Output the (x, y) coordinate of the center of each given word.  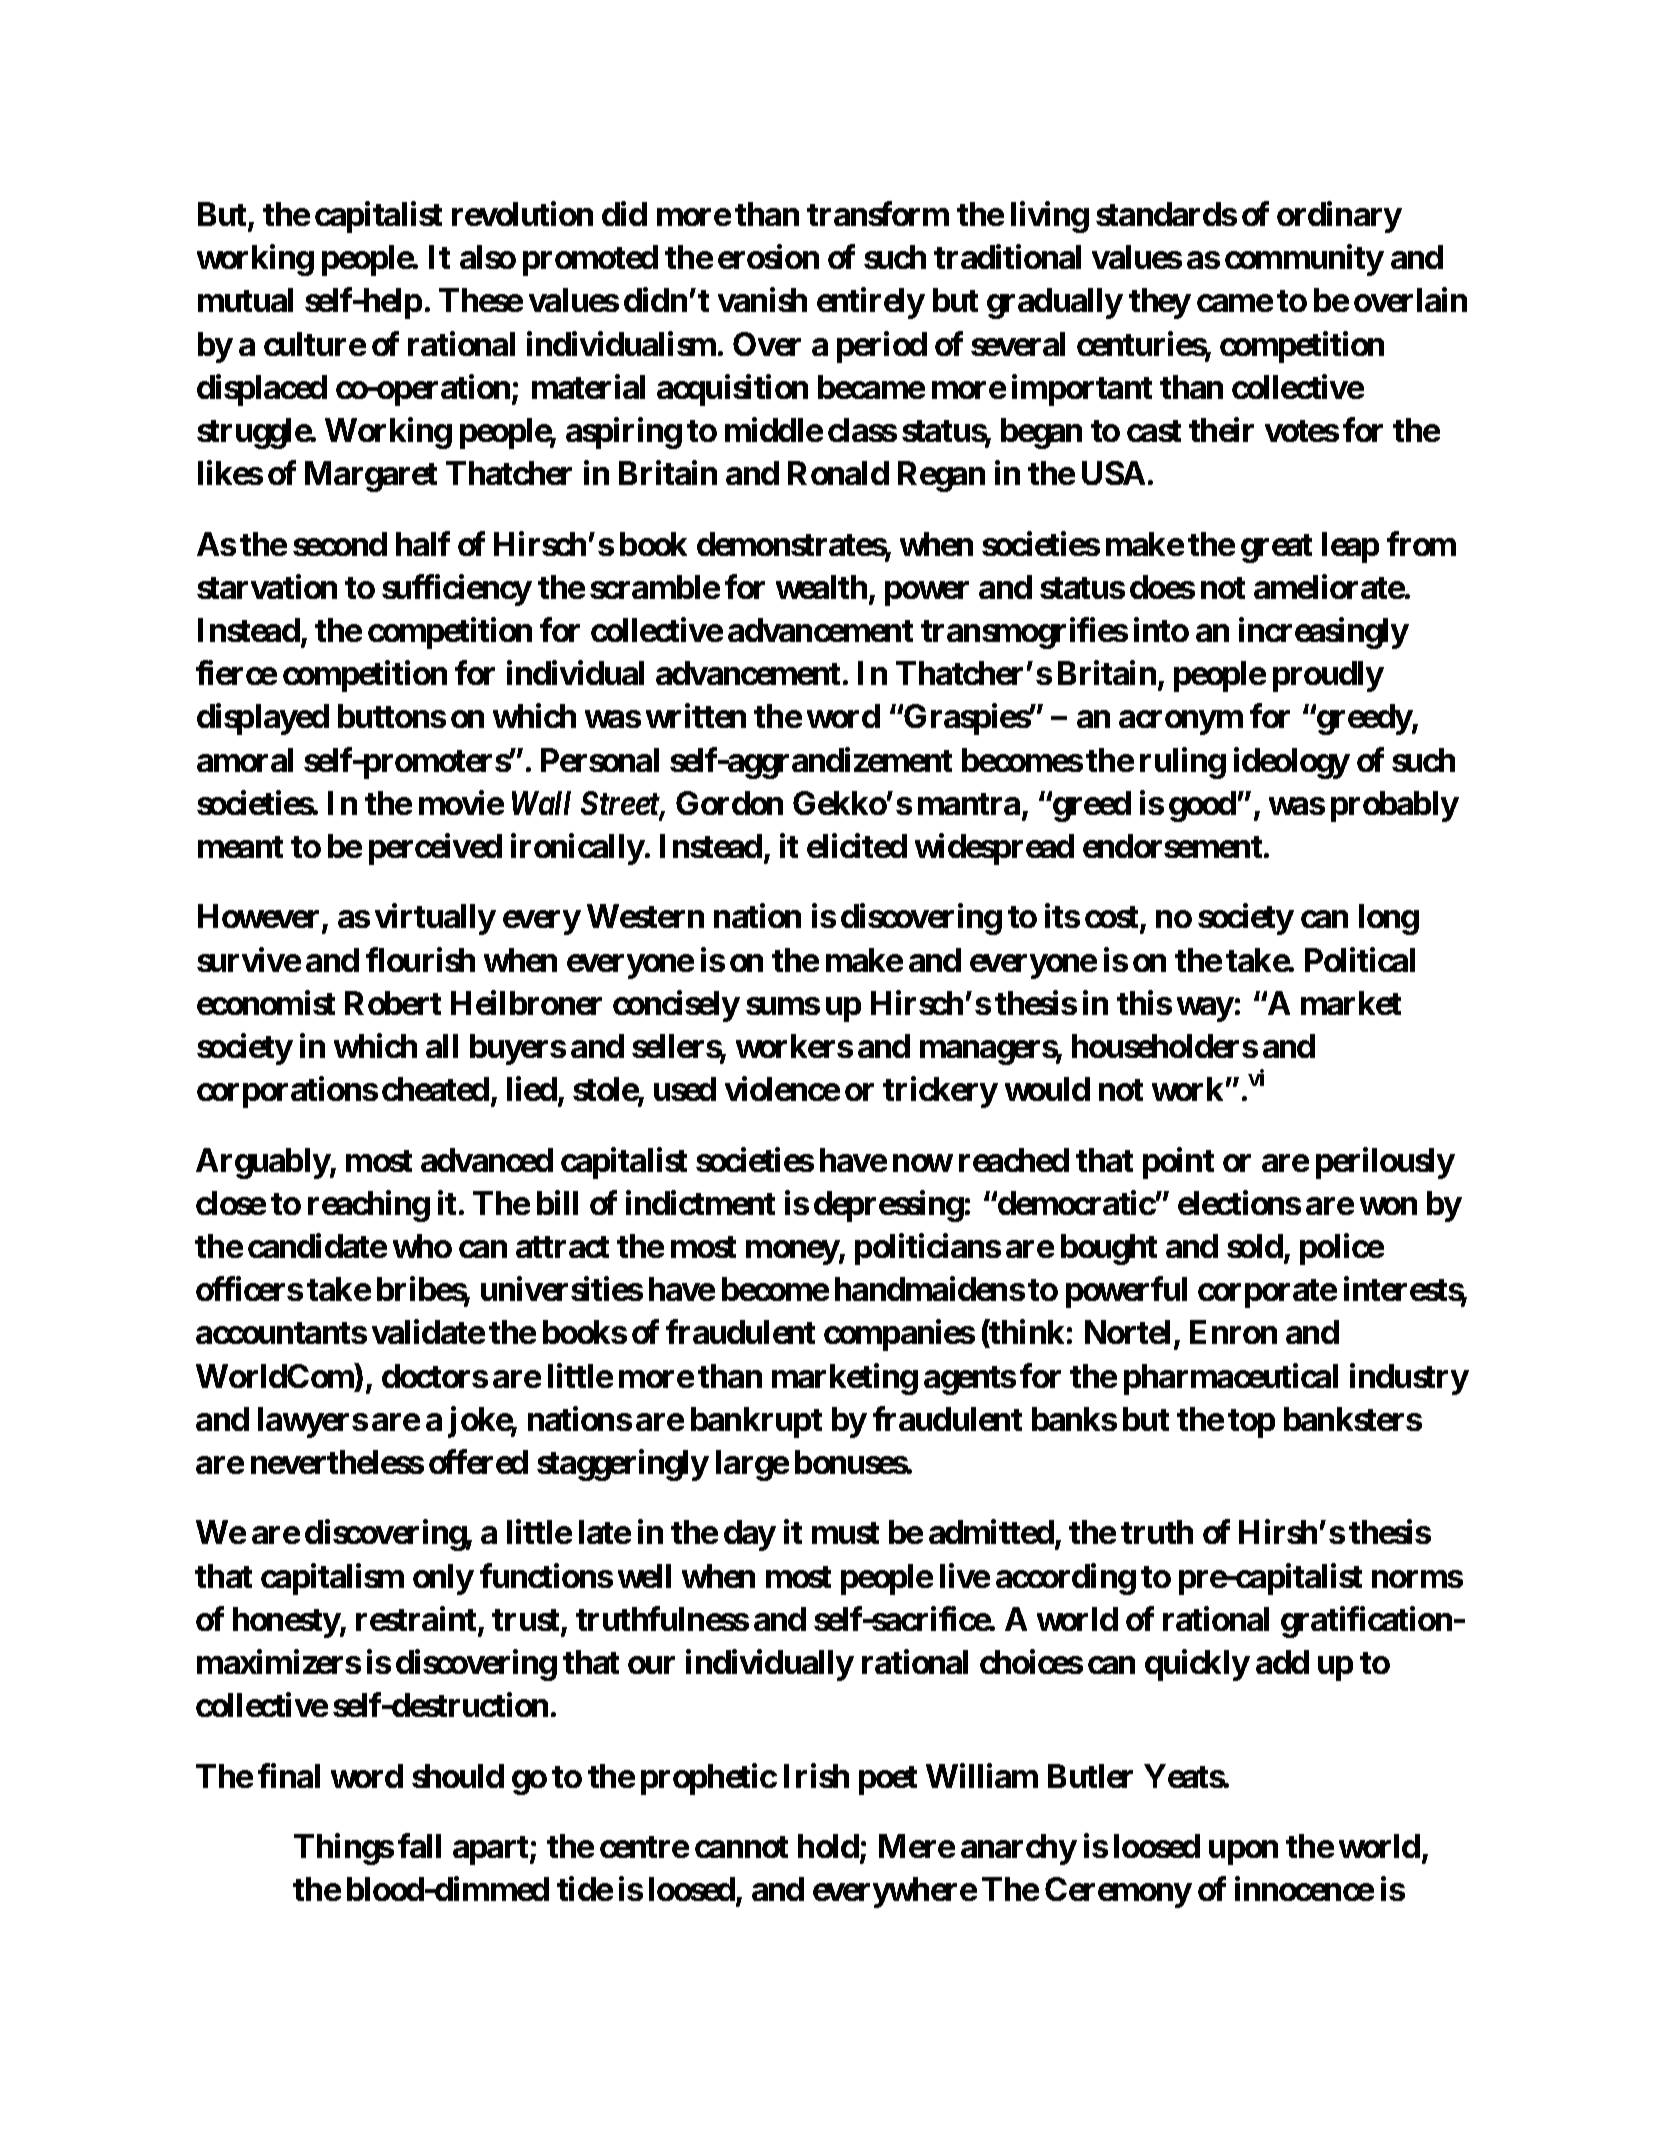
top (1251, 1423)
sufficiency (457, 590)
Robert (393, 1003)
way (1205, 1009)
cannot (741, 1847)
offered (478, 1462)
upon (1243, 1853)
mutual (245, 300)
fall (419, 1846)
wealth (821, 587)
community (1304, 260)
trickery (940, 1092)
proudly (1328, 676)
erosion (768, 257)
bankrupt (756, 1422)
